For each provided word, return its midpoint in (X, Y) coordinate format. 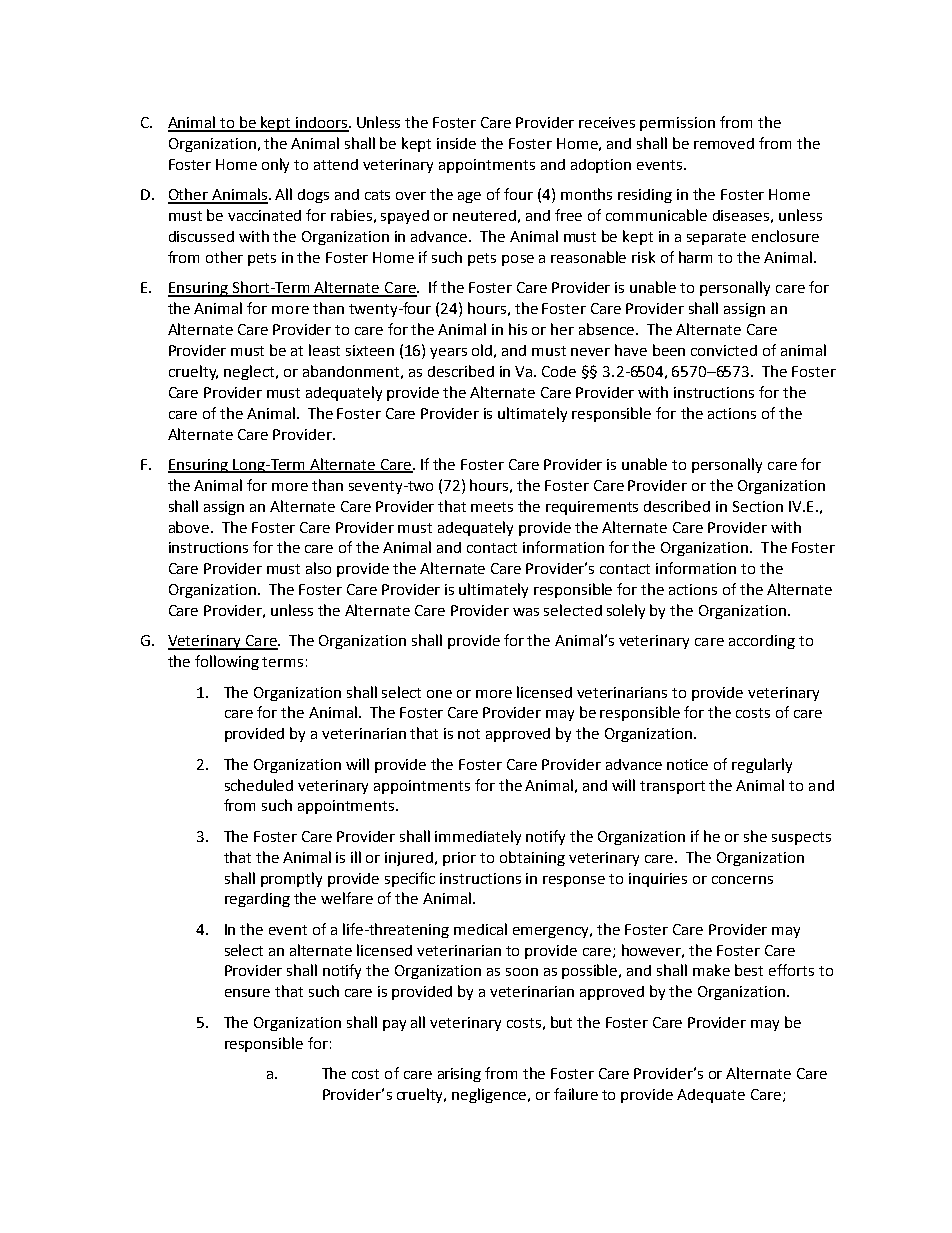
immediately (478, 837)
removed (724, 143)
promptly (291, 879)
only (275, 165)
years (448, 353)
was (526, 612)
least (324, 350)
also (318, 568)
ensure (247, 993)
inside (456, 143)
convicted (724, 350)
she (755, 836)
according (762, 642)
